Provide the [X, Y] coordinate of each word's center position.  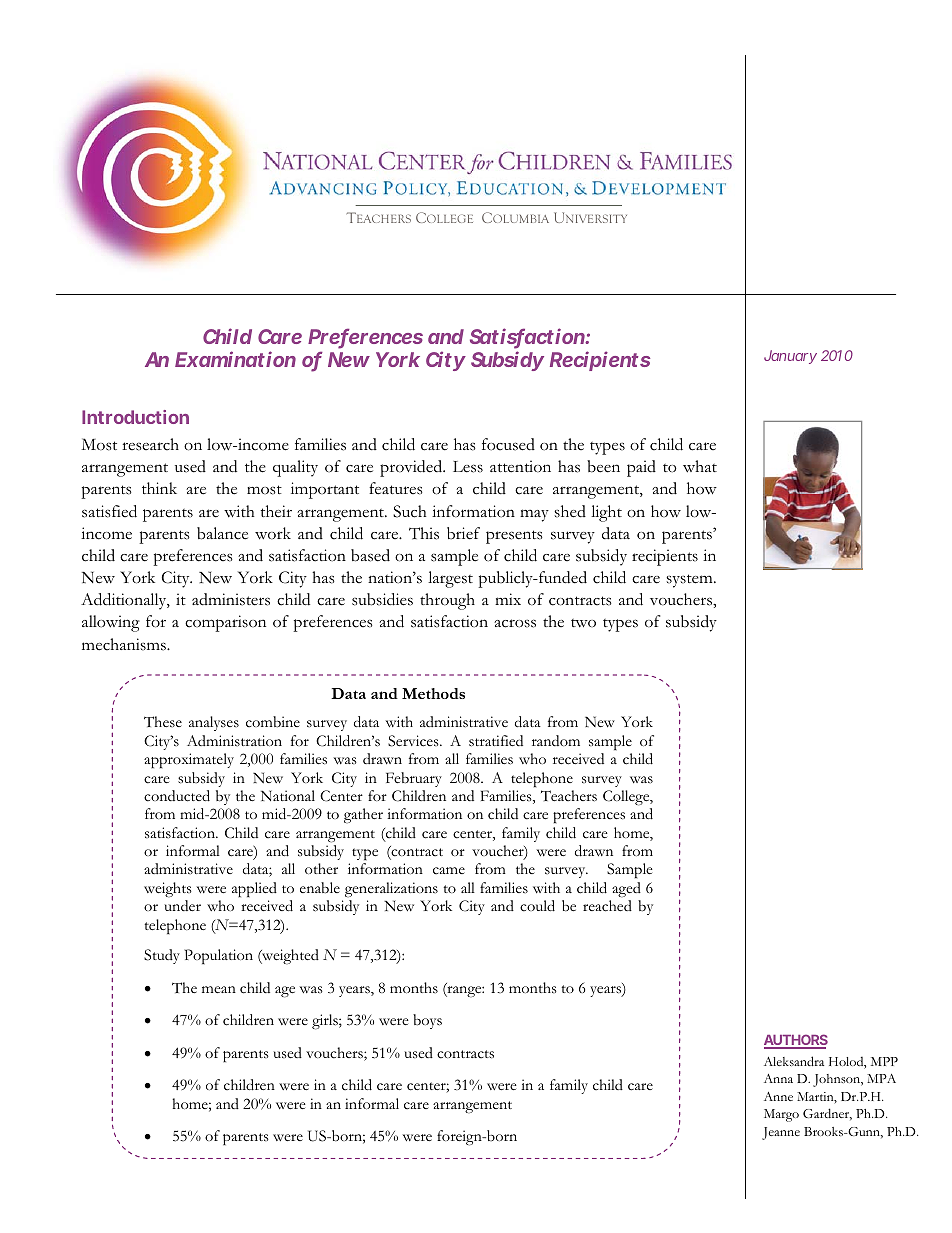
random [556, 740]
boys [427, 1021]
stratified [496, 741]
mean [219, 989]
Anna [778, 1078]
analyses [214, 723]
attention [520, 466]
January [790, 357]
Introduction [135, 417]
